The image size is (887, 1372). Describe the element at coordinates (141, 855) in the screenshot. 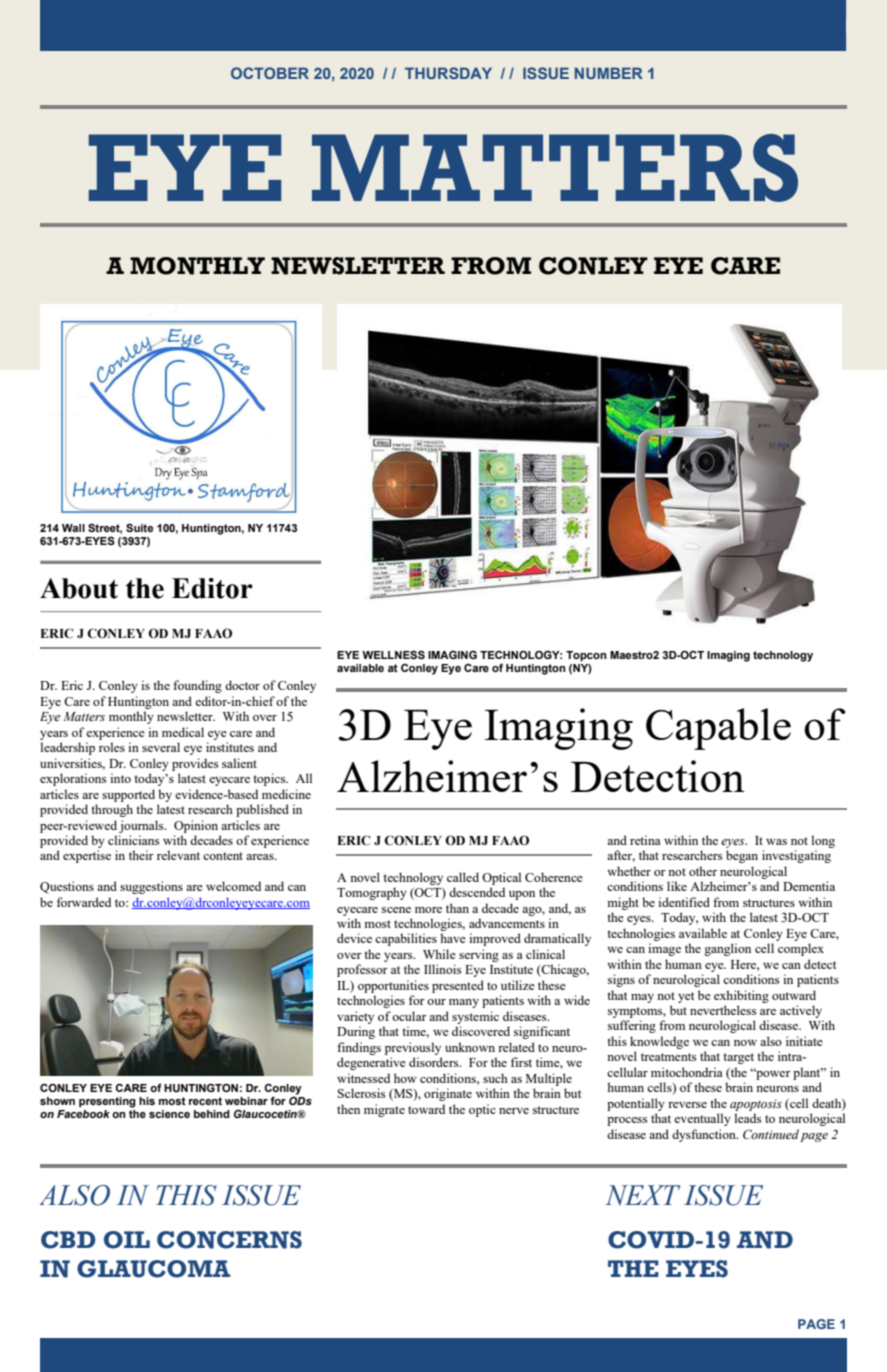

I see `their` at that location.
